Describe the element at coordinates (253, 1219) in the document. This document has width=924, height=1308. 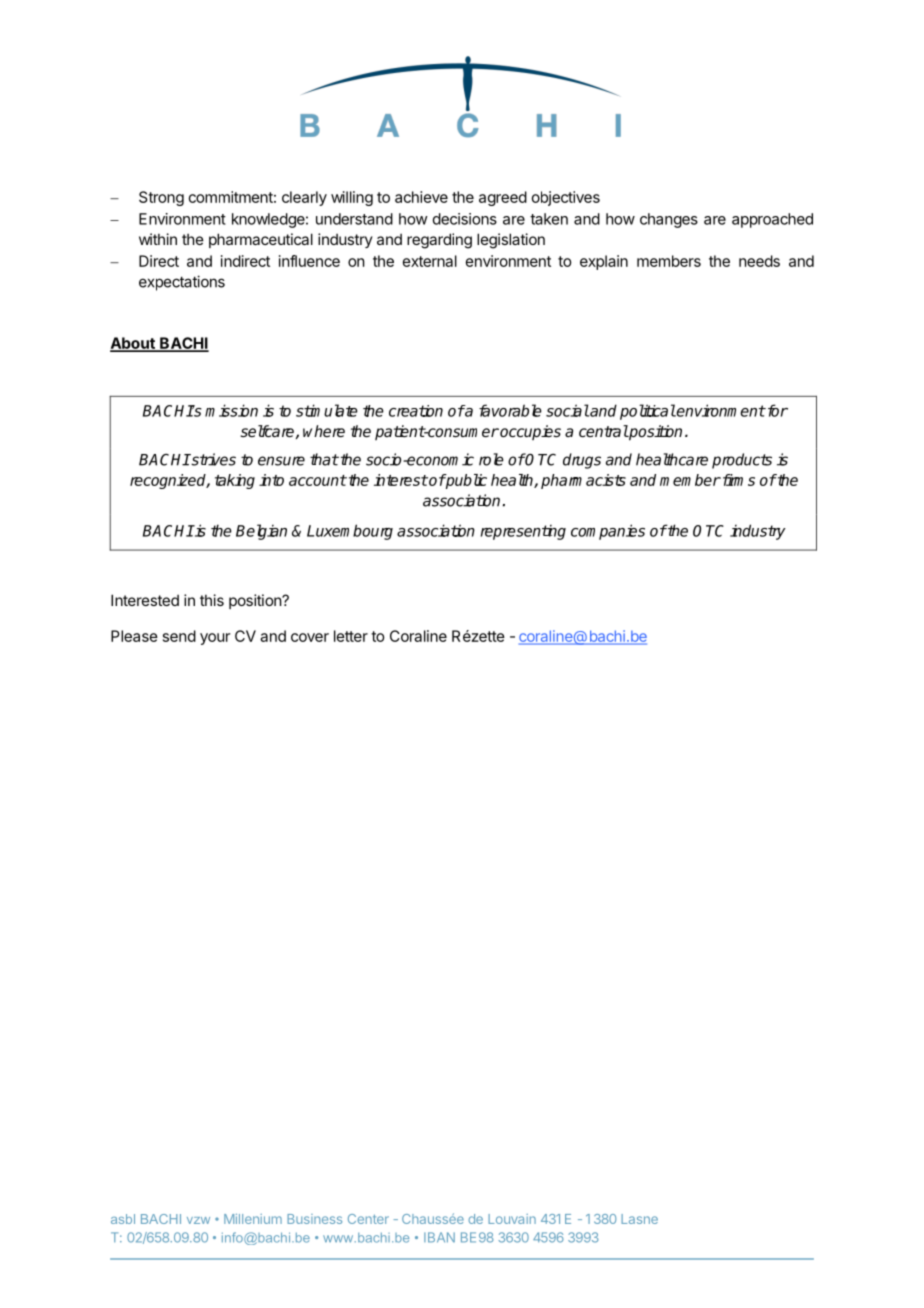
I see `Millenium` at that location.
